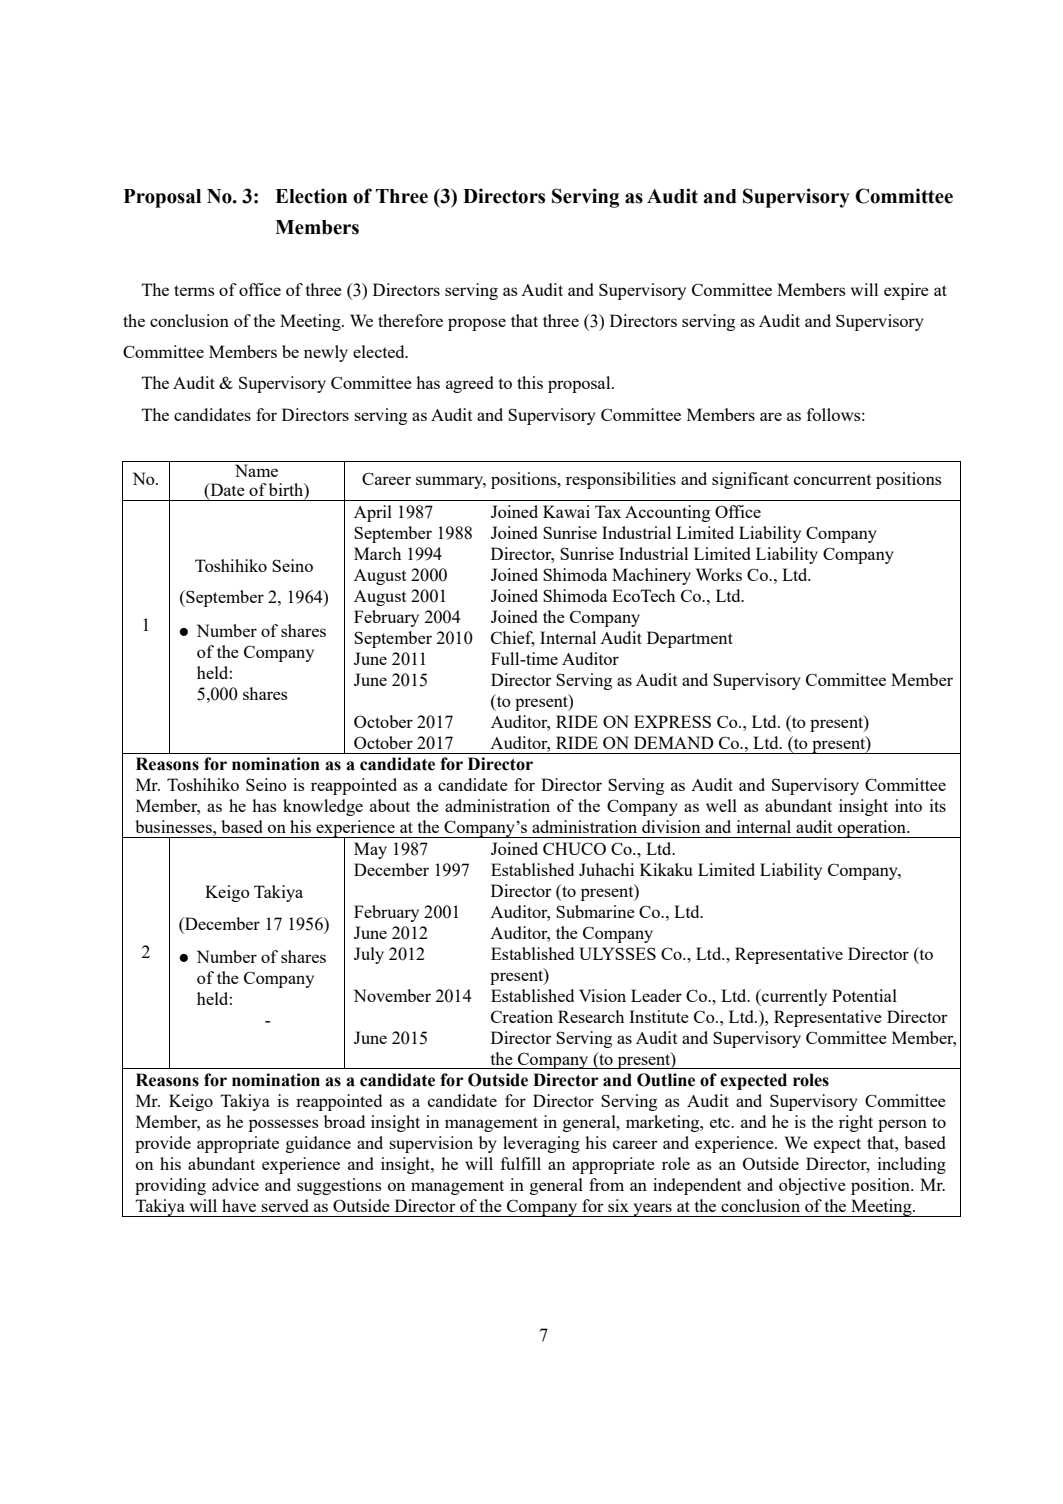 The width and height of the screenshot is (1063, 1504). I want to click on knowledge, so click(323, 807).
